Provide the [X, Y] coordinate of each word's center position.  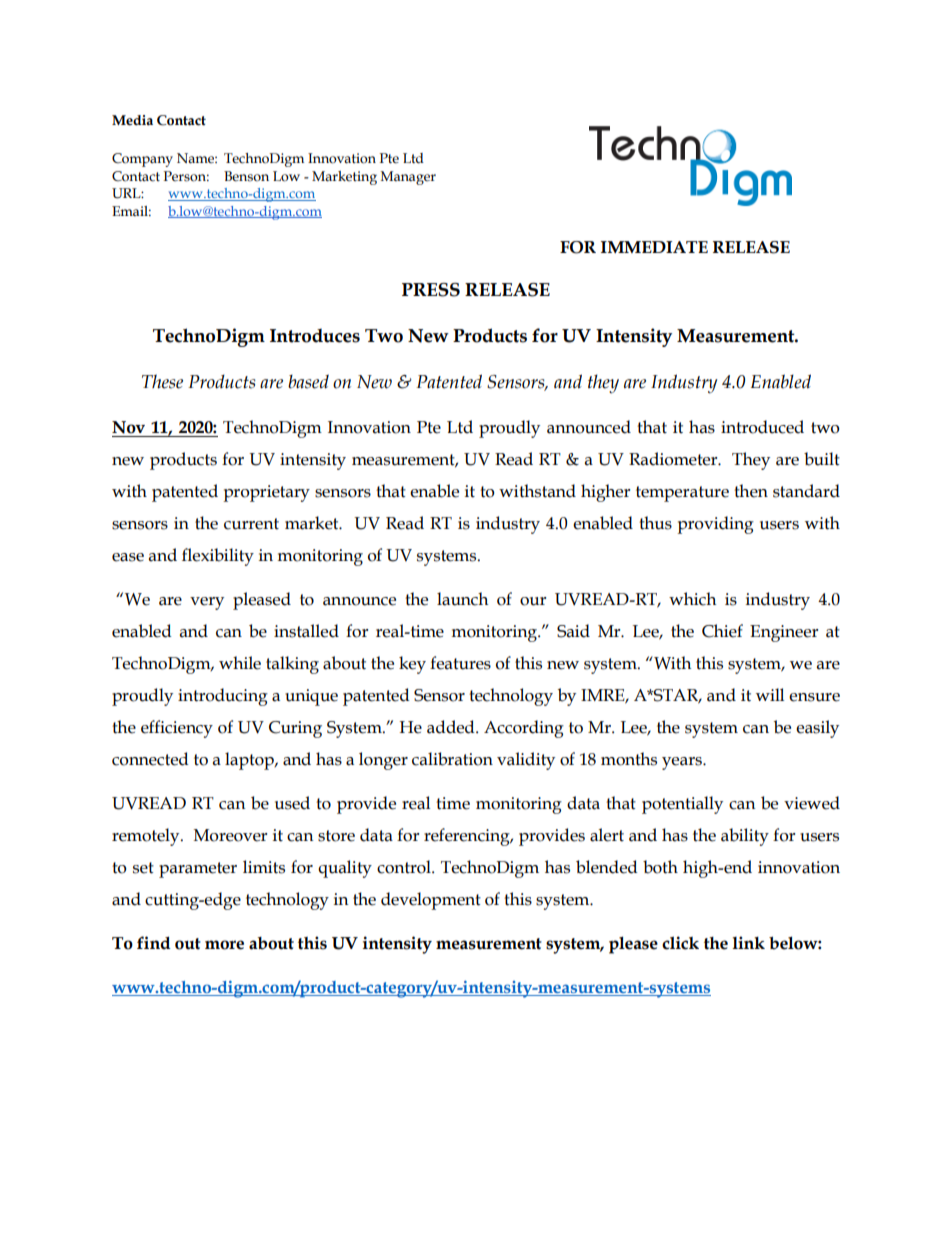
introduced [762, 427]
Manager [408, 178]
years [683, 763]
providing [715, 525]
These [162, 381]
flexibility [218, 557]
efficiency [177, 729]
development [431, 901]
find [154, 943]
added [452, 727]
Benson [246, 176]
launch [462, 599]
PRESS [431, 290]
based [308, 381]
